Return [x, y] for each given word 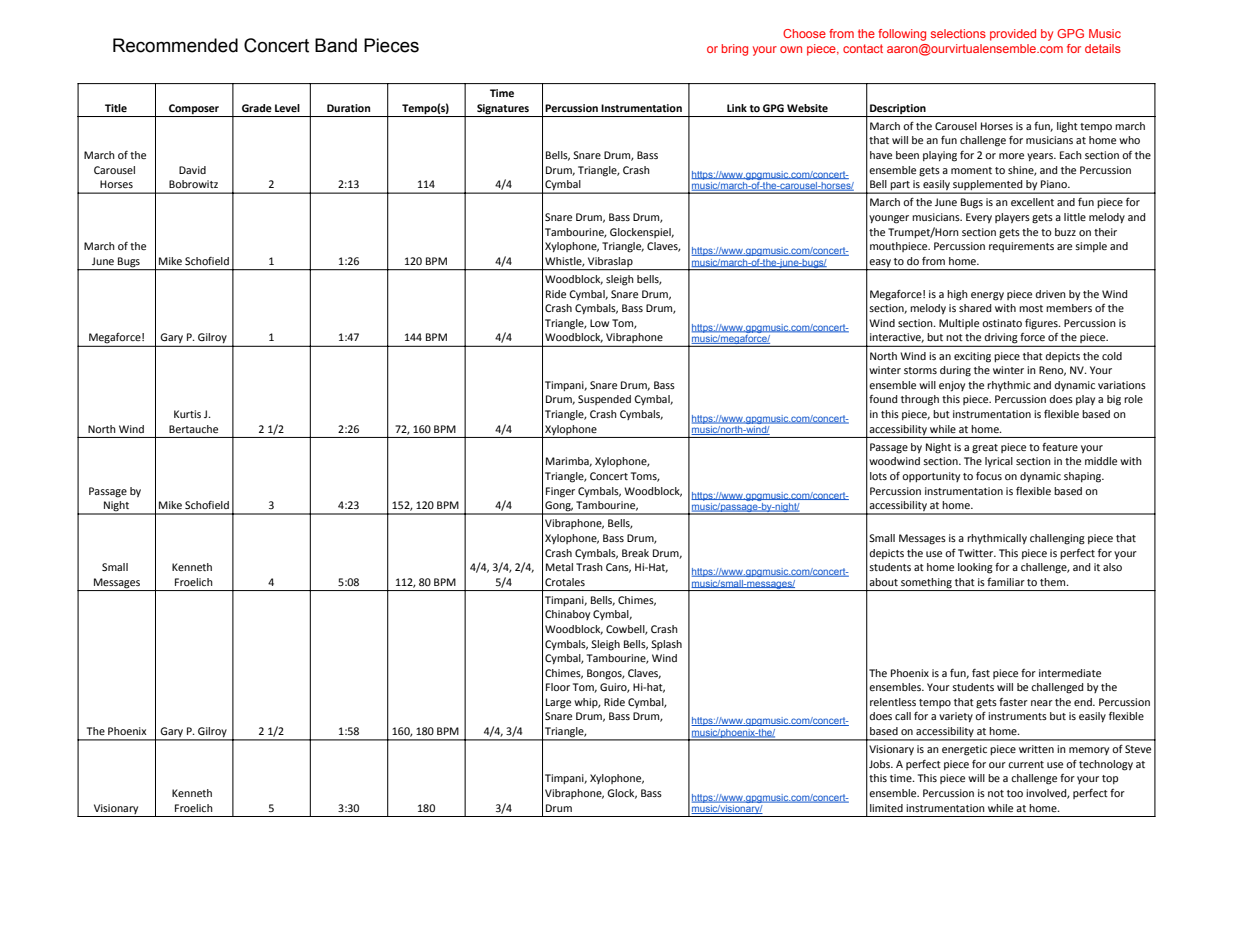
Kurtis [187, 414]
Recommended [175, 45]
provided [1013, 35]
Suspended [604, 400]
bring [735, 50]
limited [886, 808]
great [985, 449]
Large [558, 703]
